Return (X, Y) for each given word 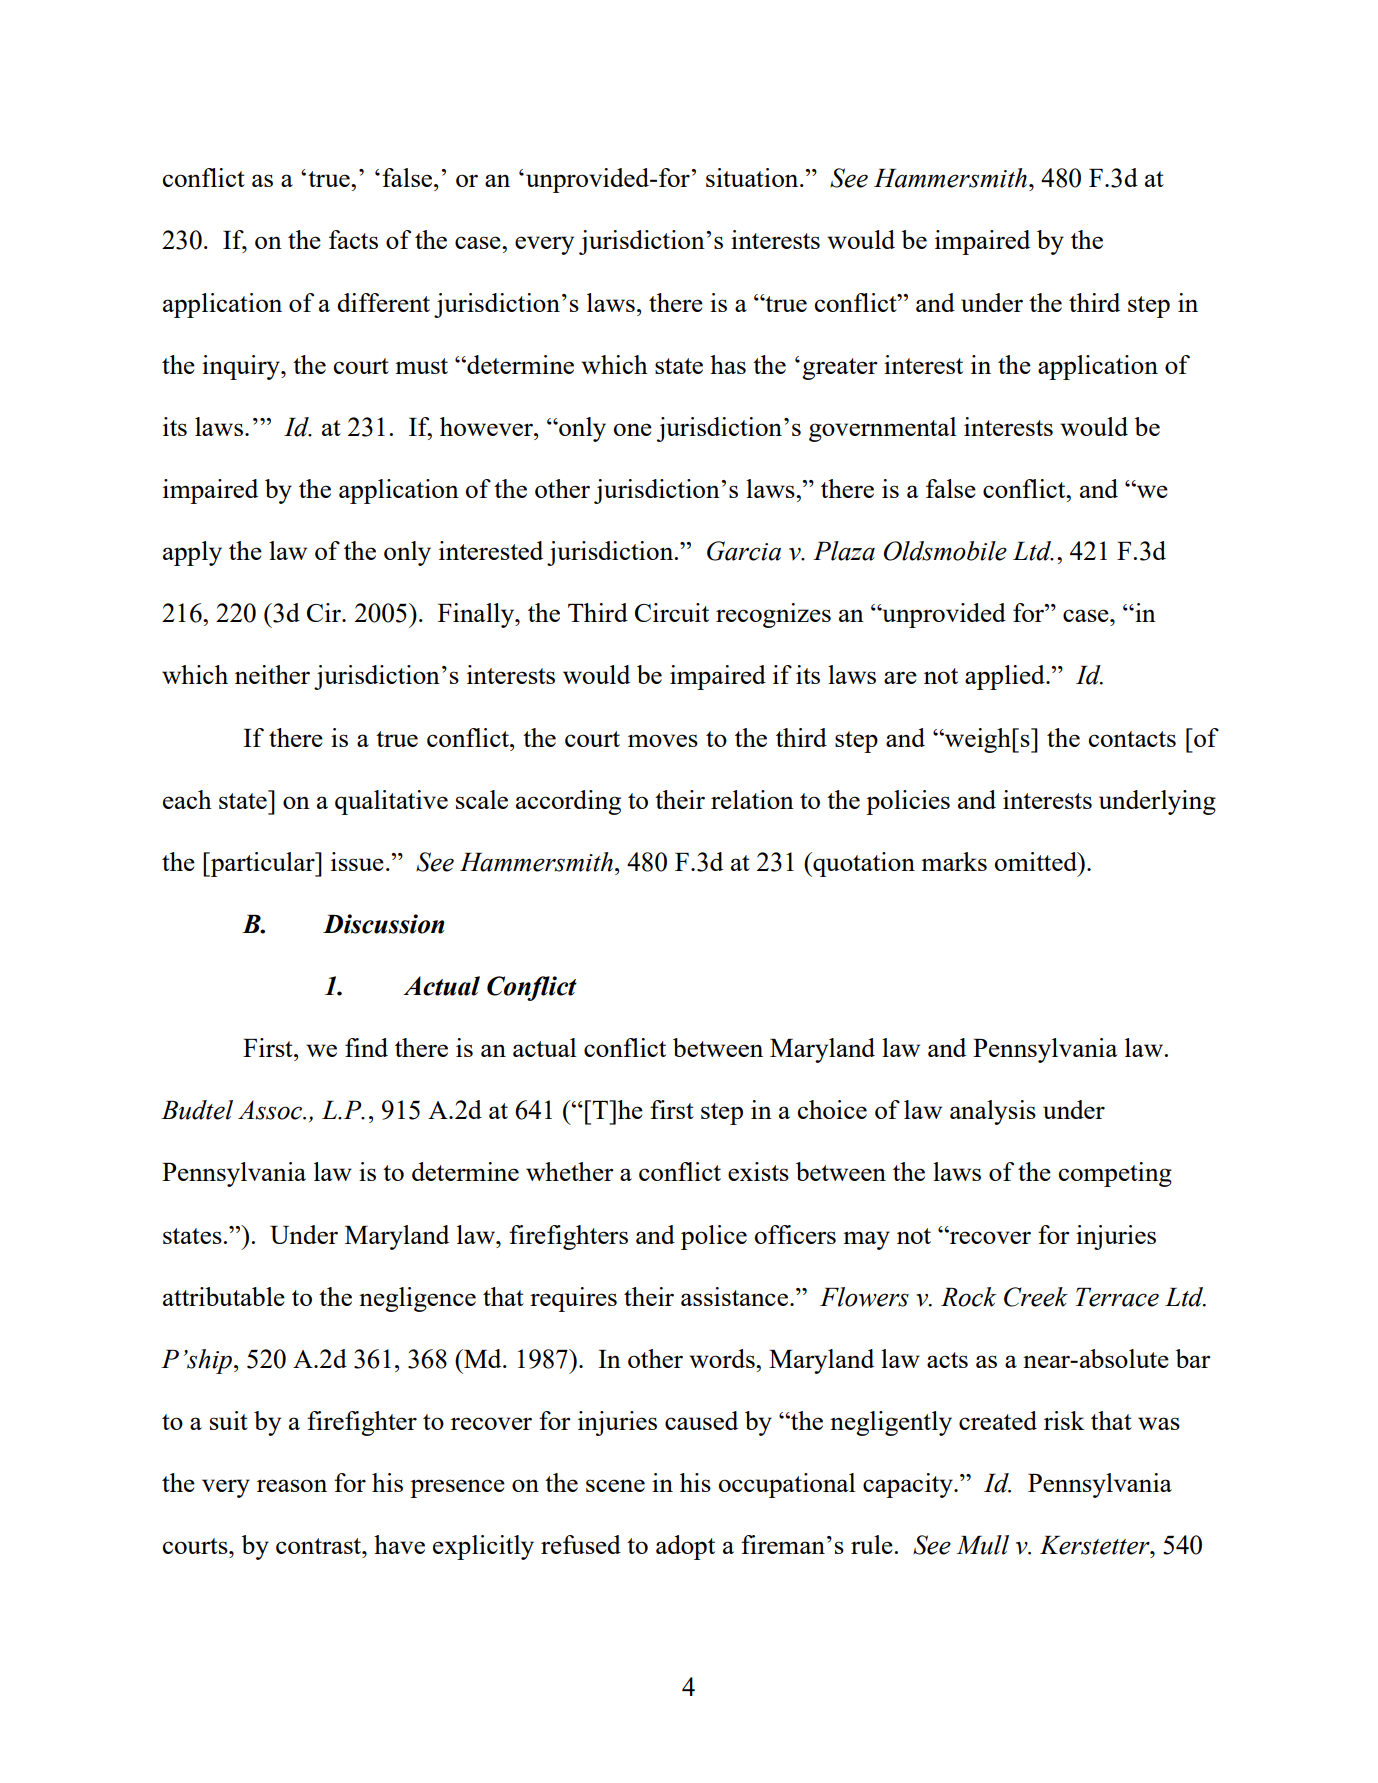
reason (292, 1485)
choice (832, 1109)
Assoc (271, 1110)
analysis (993, 1112)
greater (840, 369)
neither (272, 674)
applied (1006, 677)
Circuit (672, 612)
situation (753, 177)
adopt (685, 1547)
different (383, 302)
